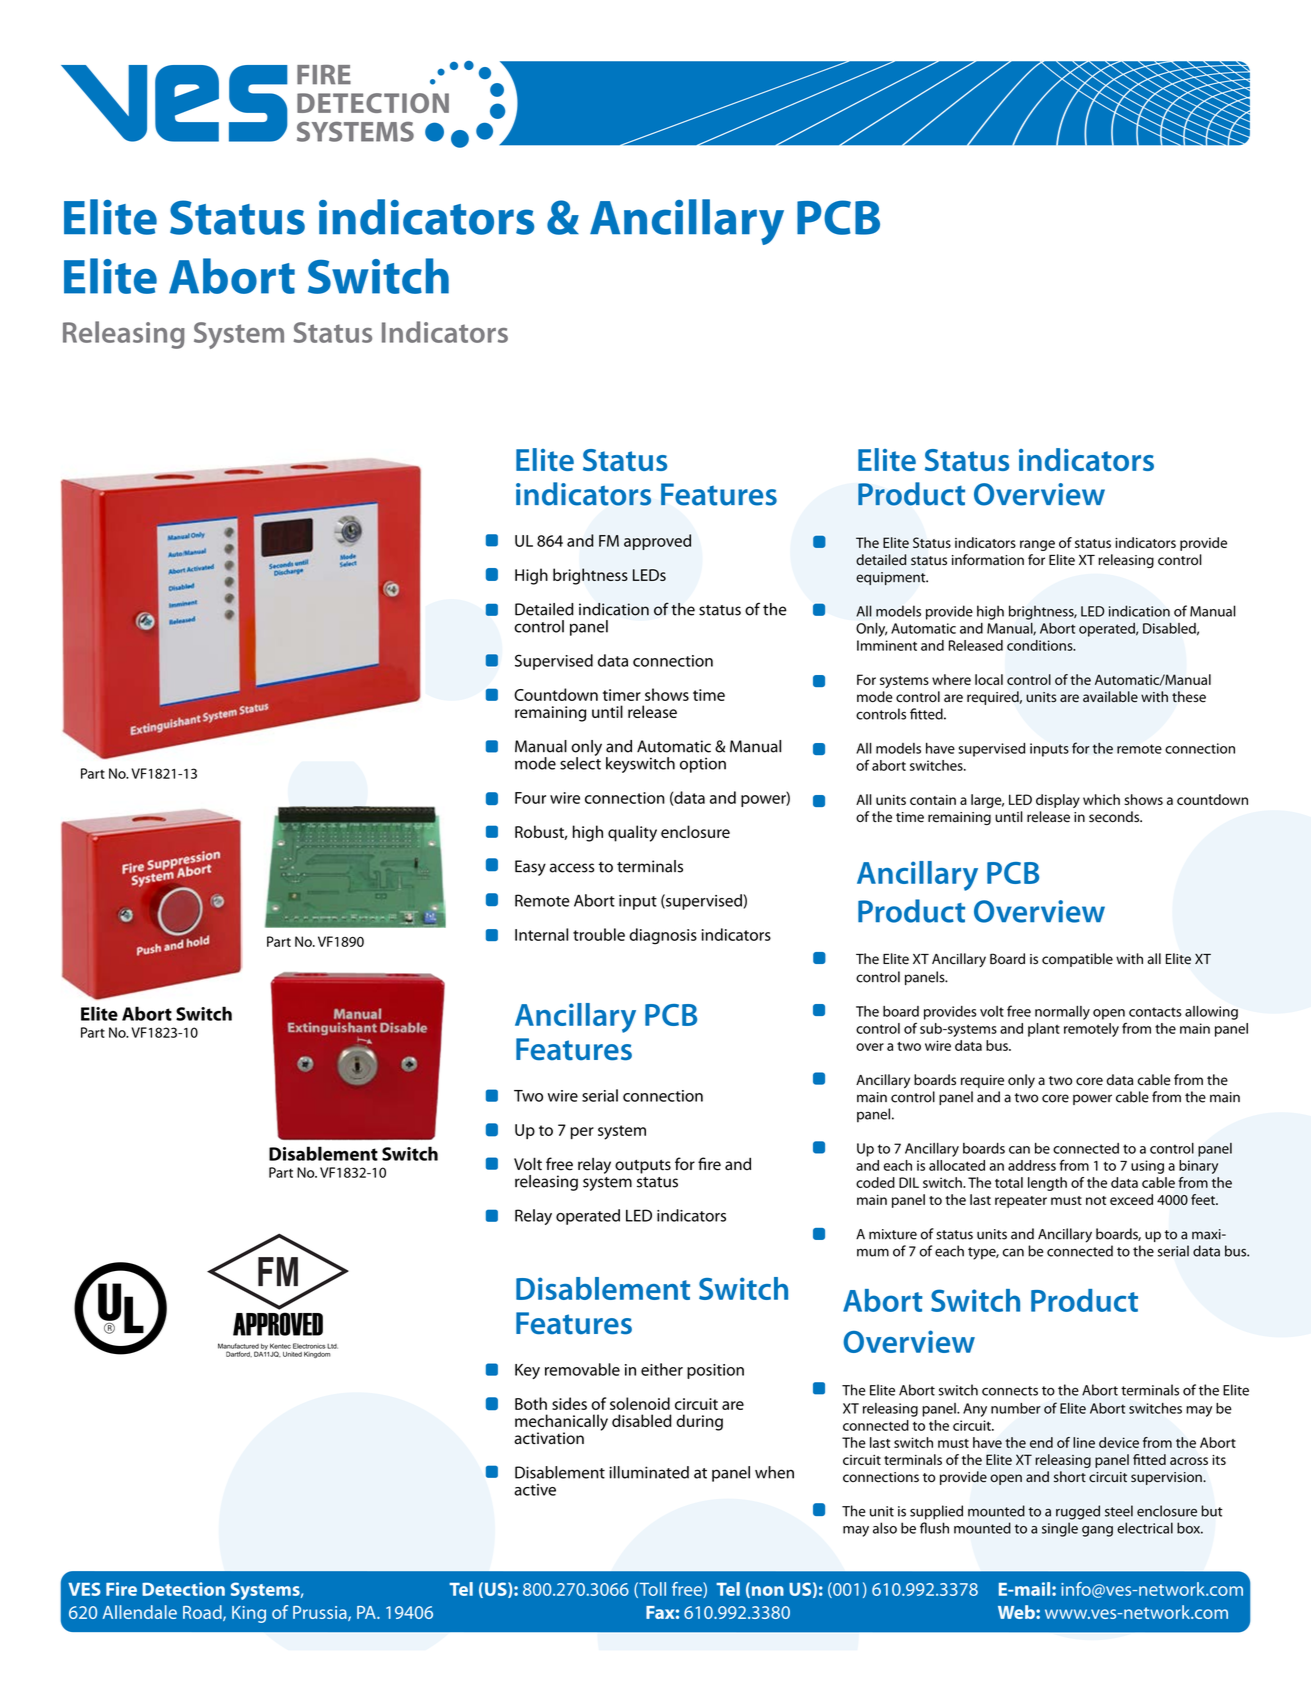 The width and height of the document is (1311, 1696). What do you see at coordinates (1010, 1391) in the document?
I see `connects` at bounding box center [1010, 1391].
